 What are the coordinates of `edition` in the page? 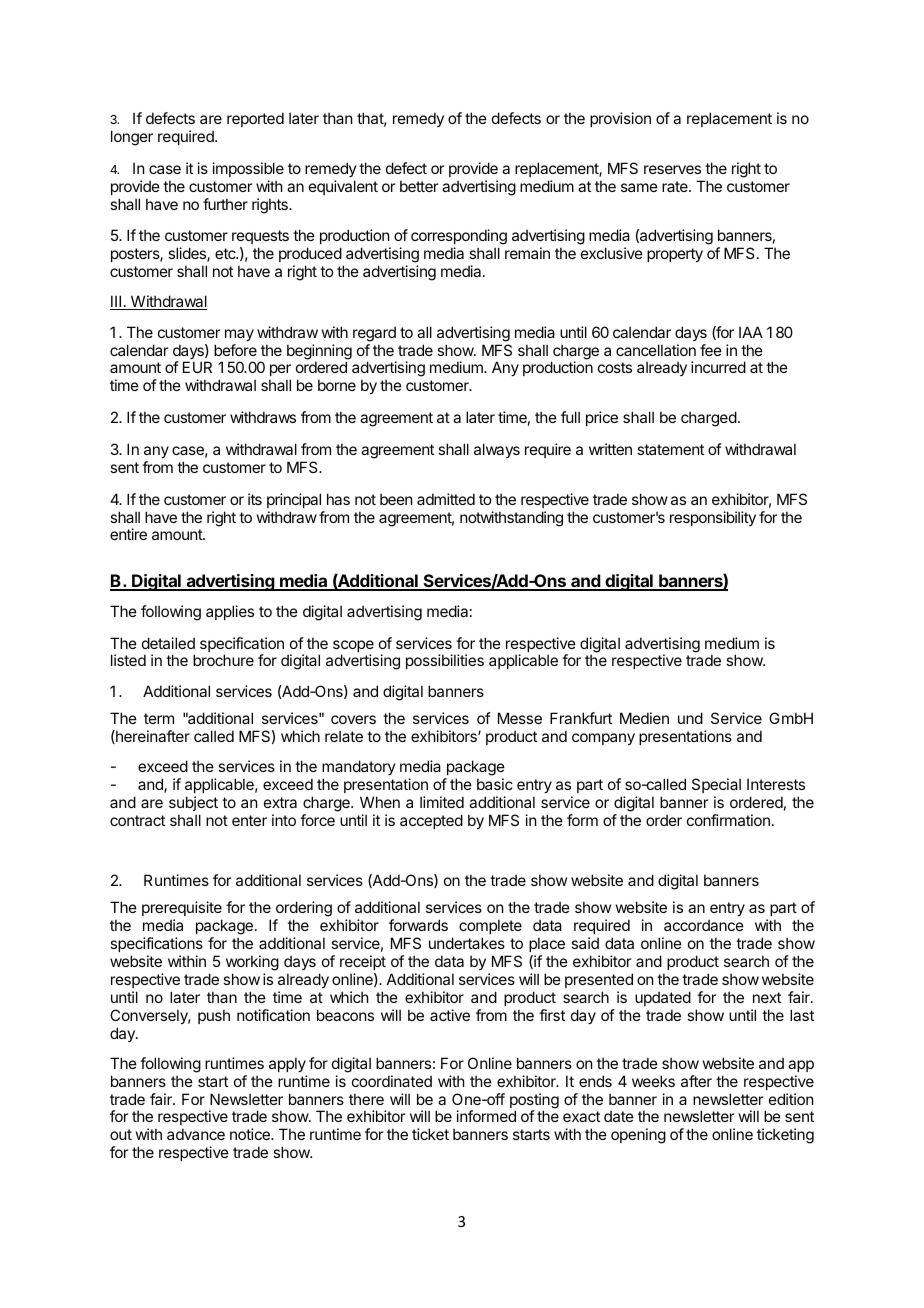 It's located at (791, 1099).
